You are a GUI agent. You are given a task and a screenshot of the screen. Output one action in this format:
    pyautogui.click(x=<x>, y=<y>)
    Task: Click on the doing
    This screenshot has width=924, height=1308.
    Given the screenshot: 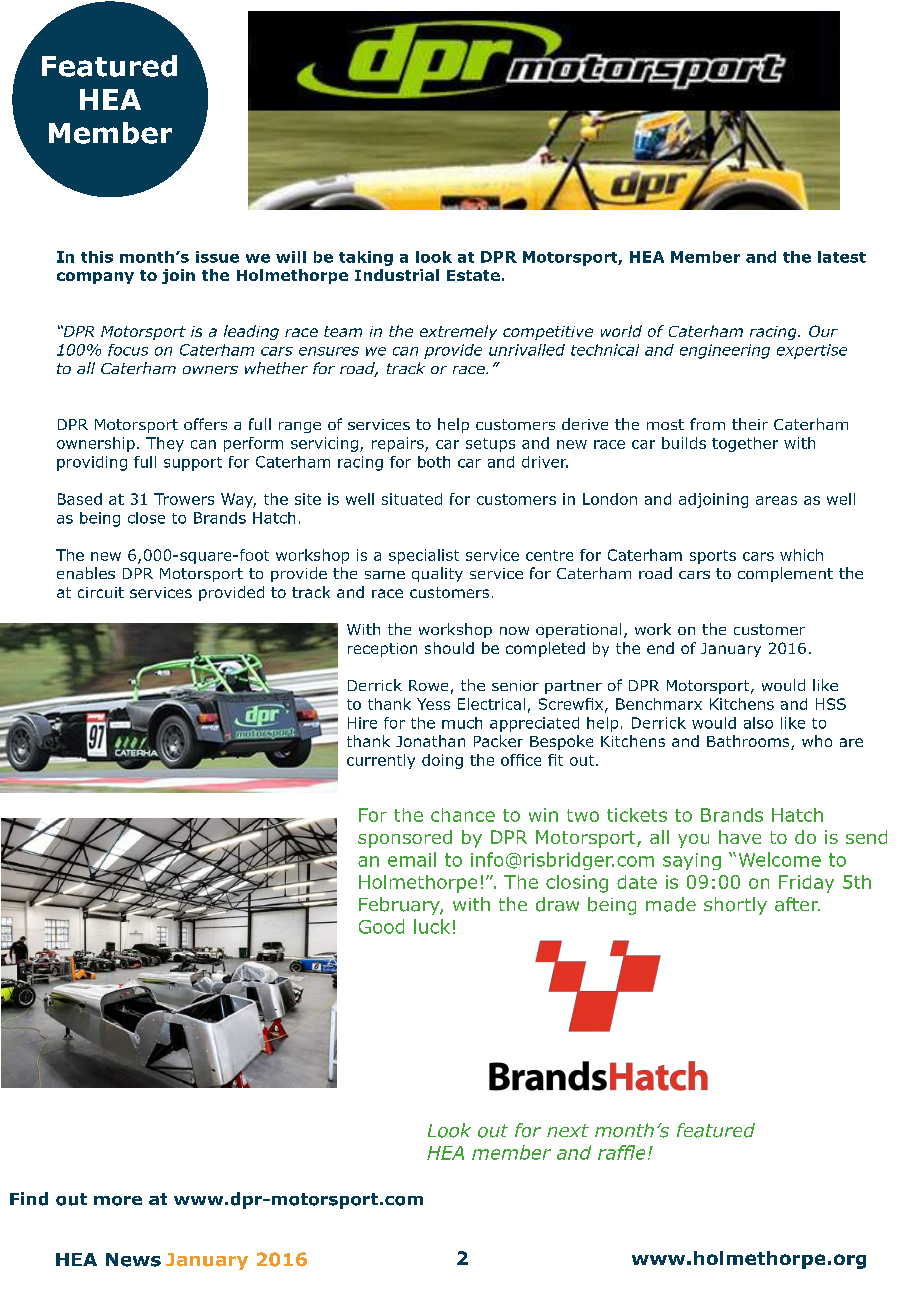 What is the action you would take?
    pyautogui.click(x=442, y=761)
